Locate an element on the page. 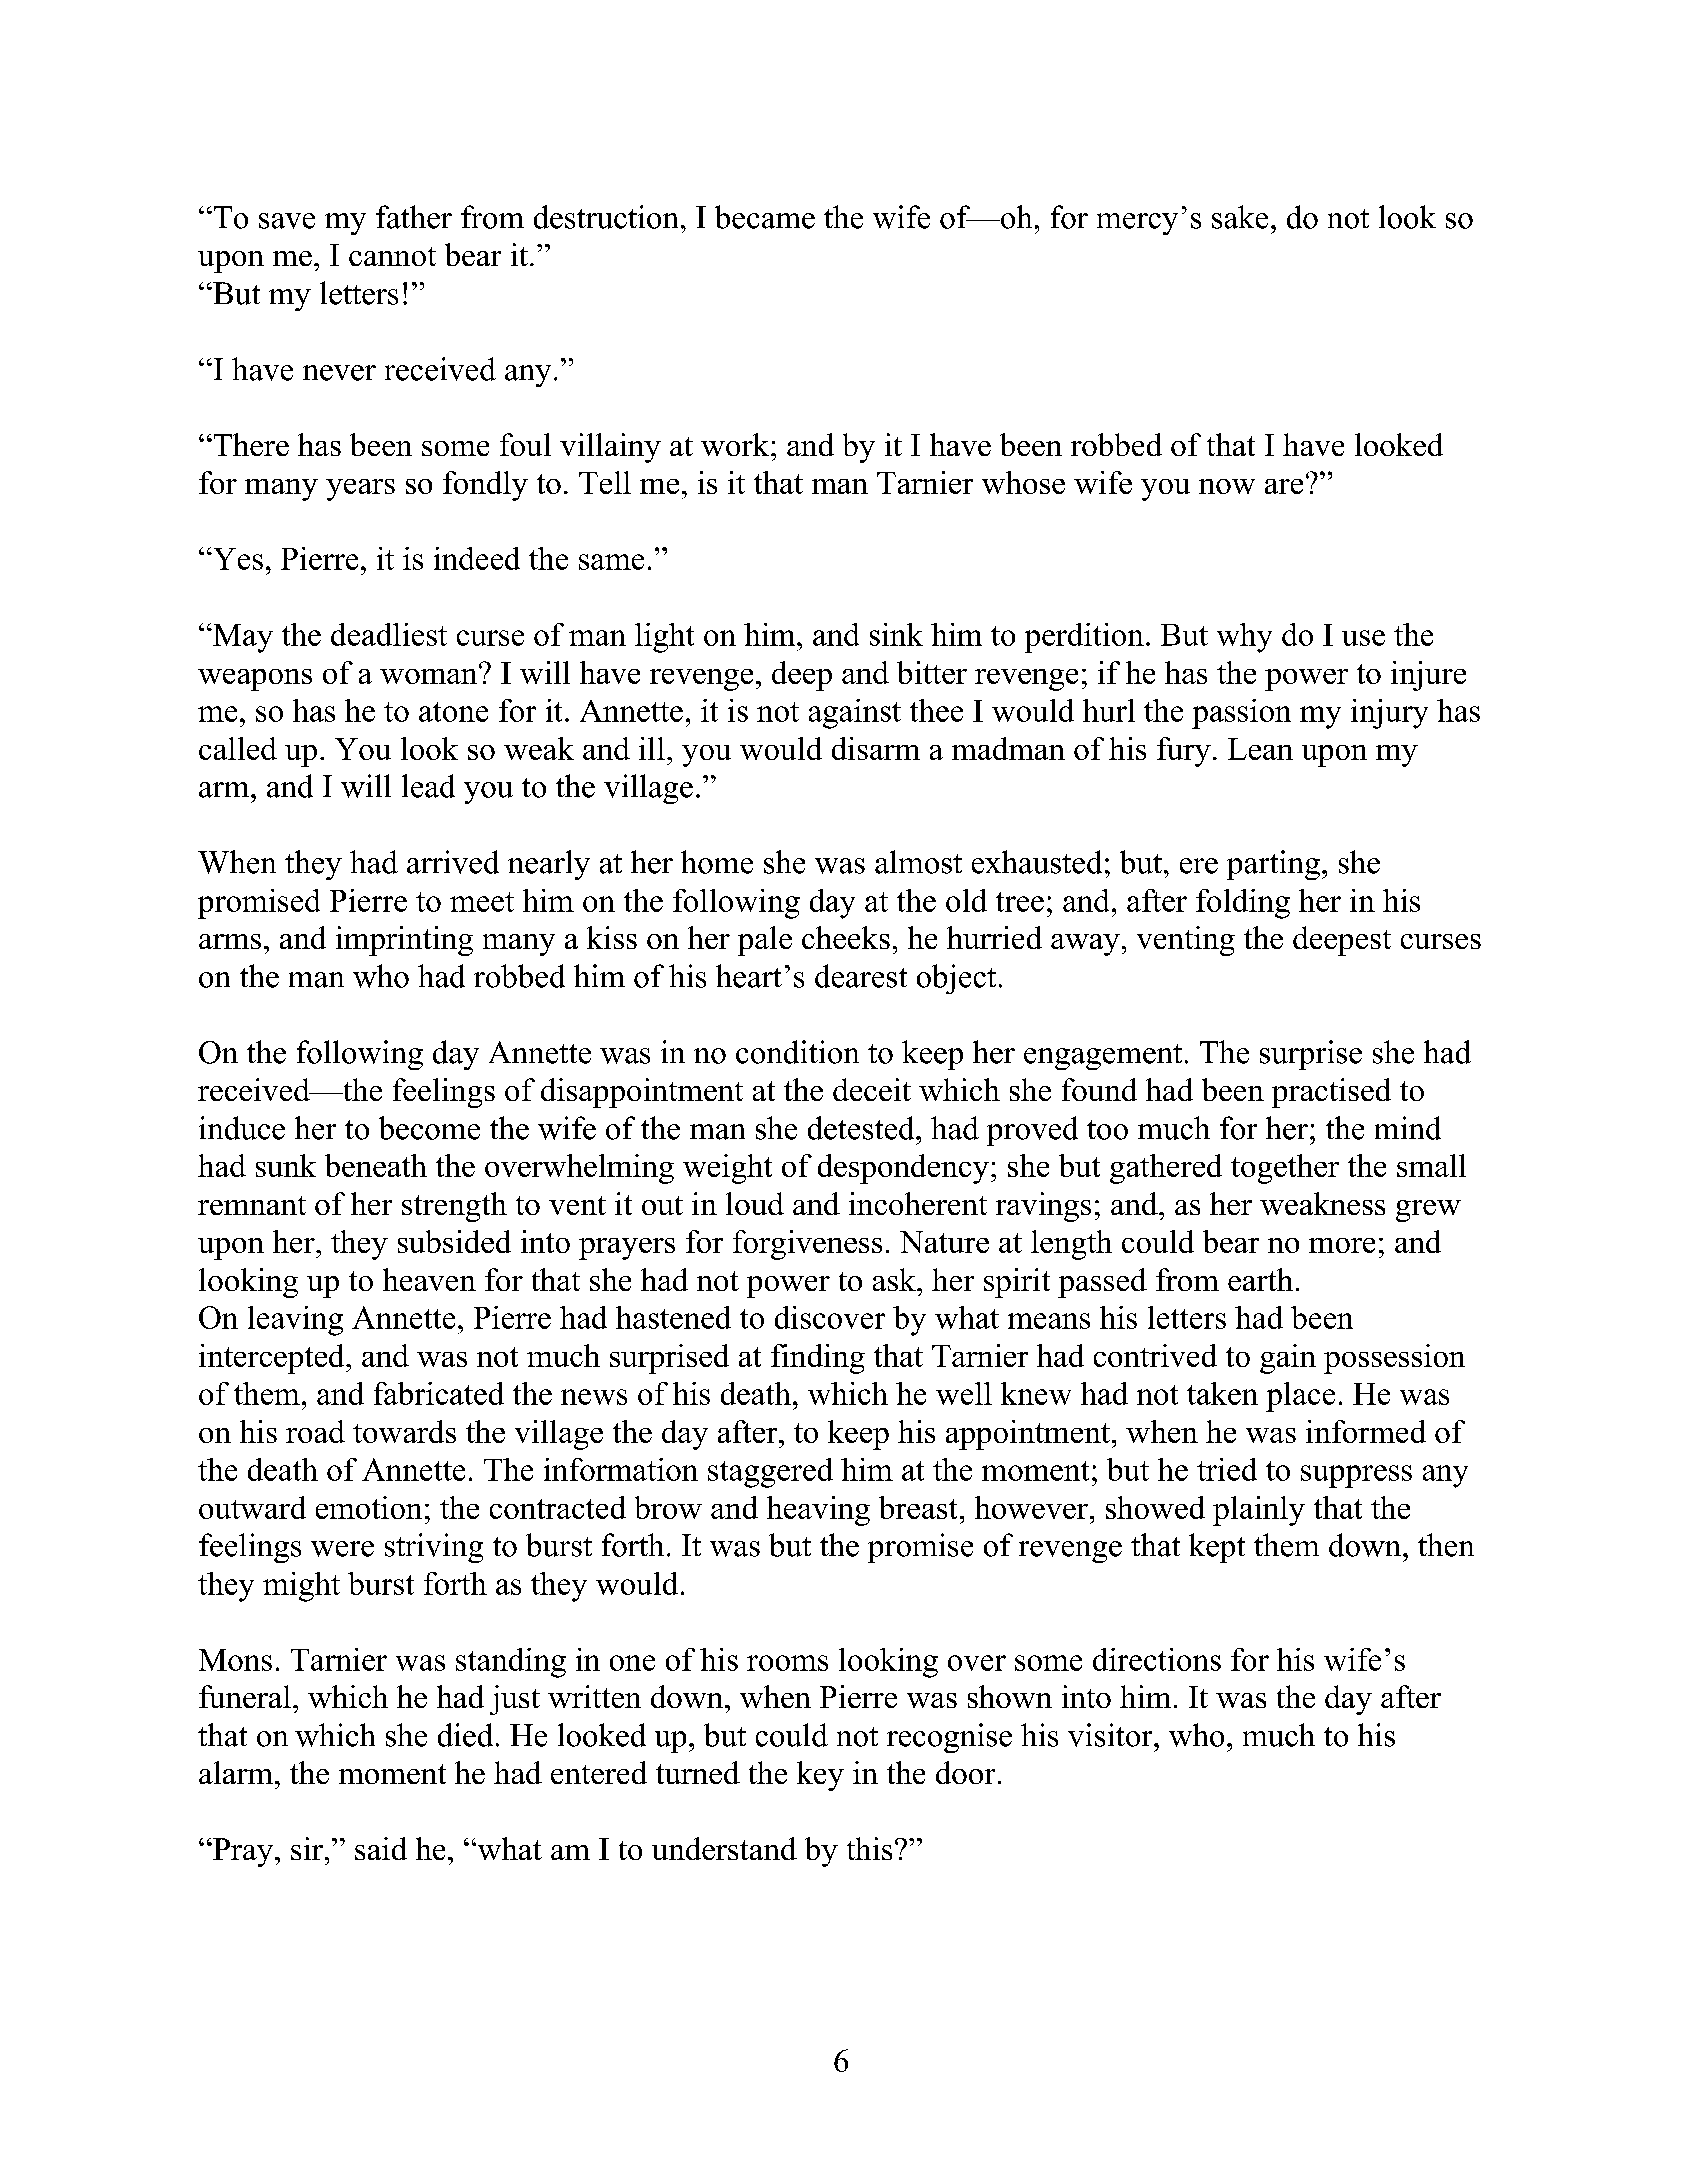  lead is located at coordinates (428, 786).
